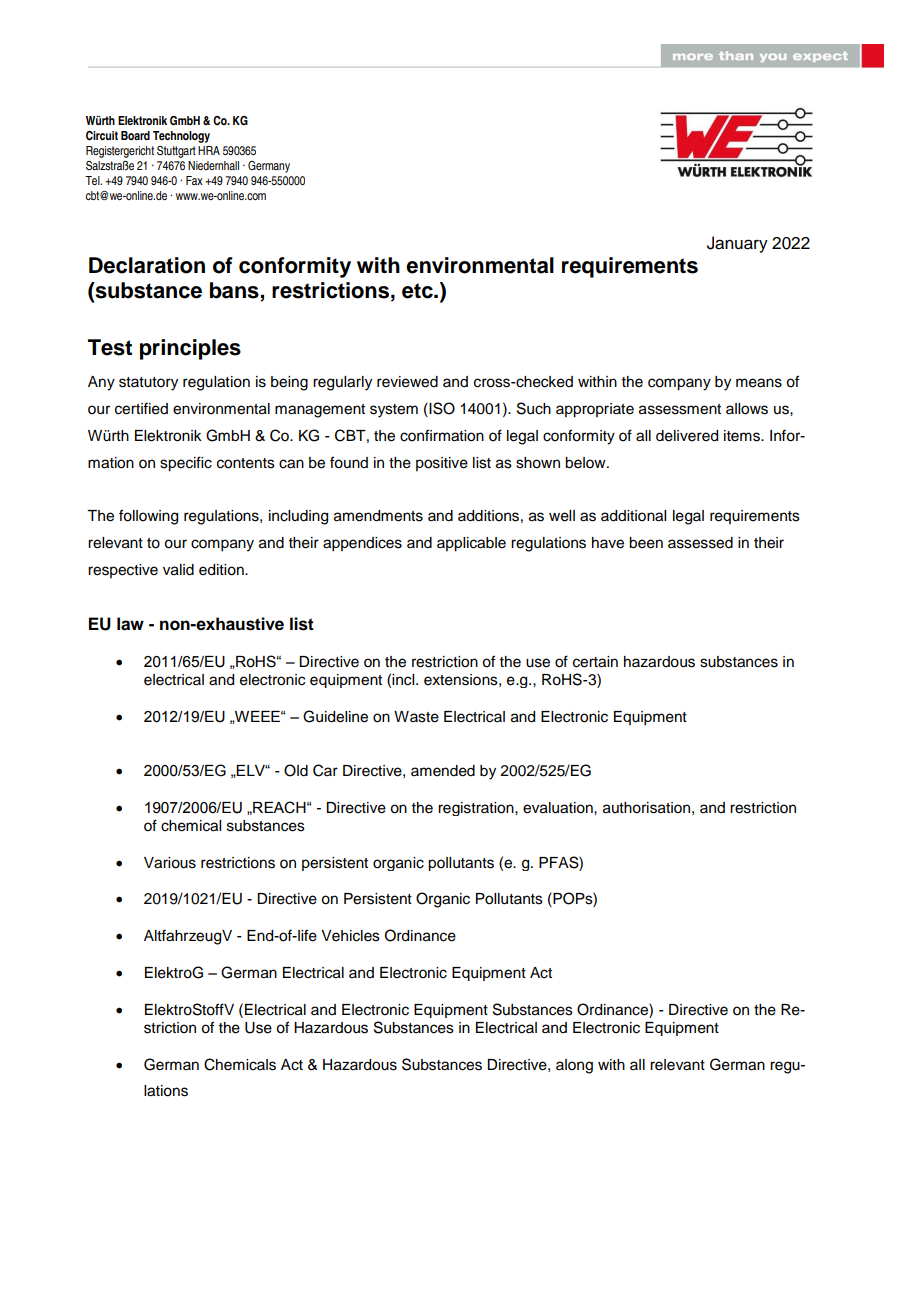 This image has width=924, height=1308. What do you see at coordinates (418, 291) in the image?
I see `etc` at bounding box center [418, 291].
